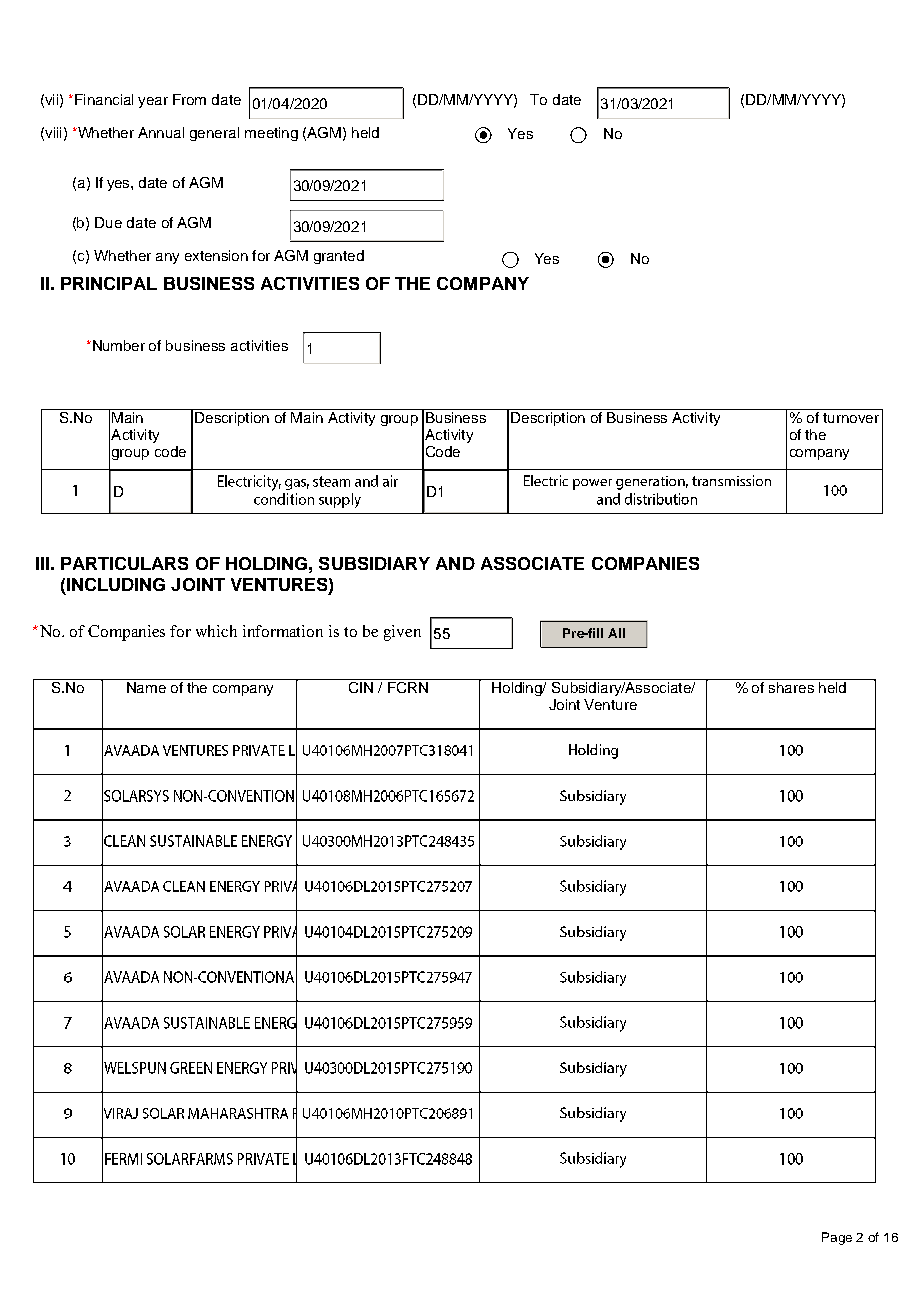 Image resolution: width=924 pixels, height=1308 pixels. Describe the element at coordinates (339, 257) in the screenshot. I see `granted` at that location.
